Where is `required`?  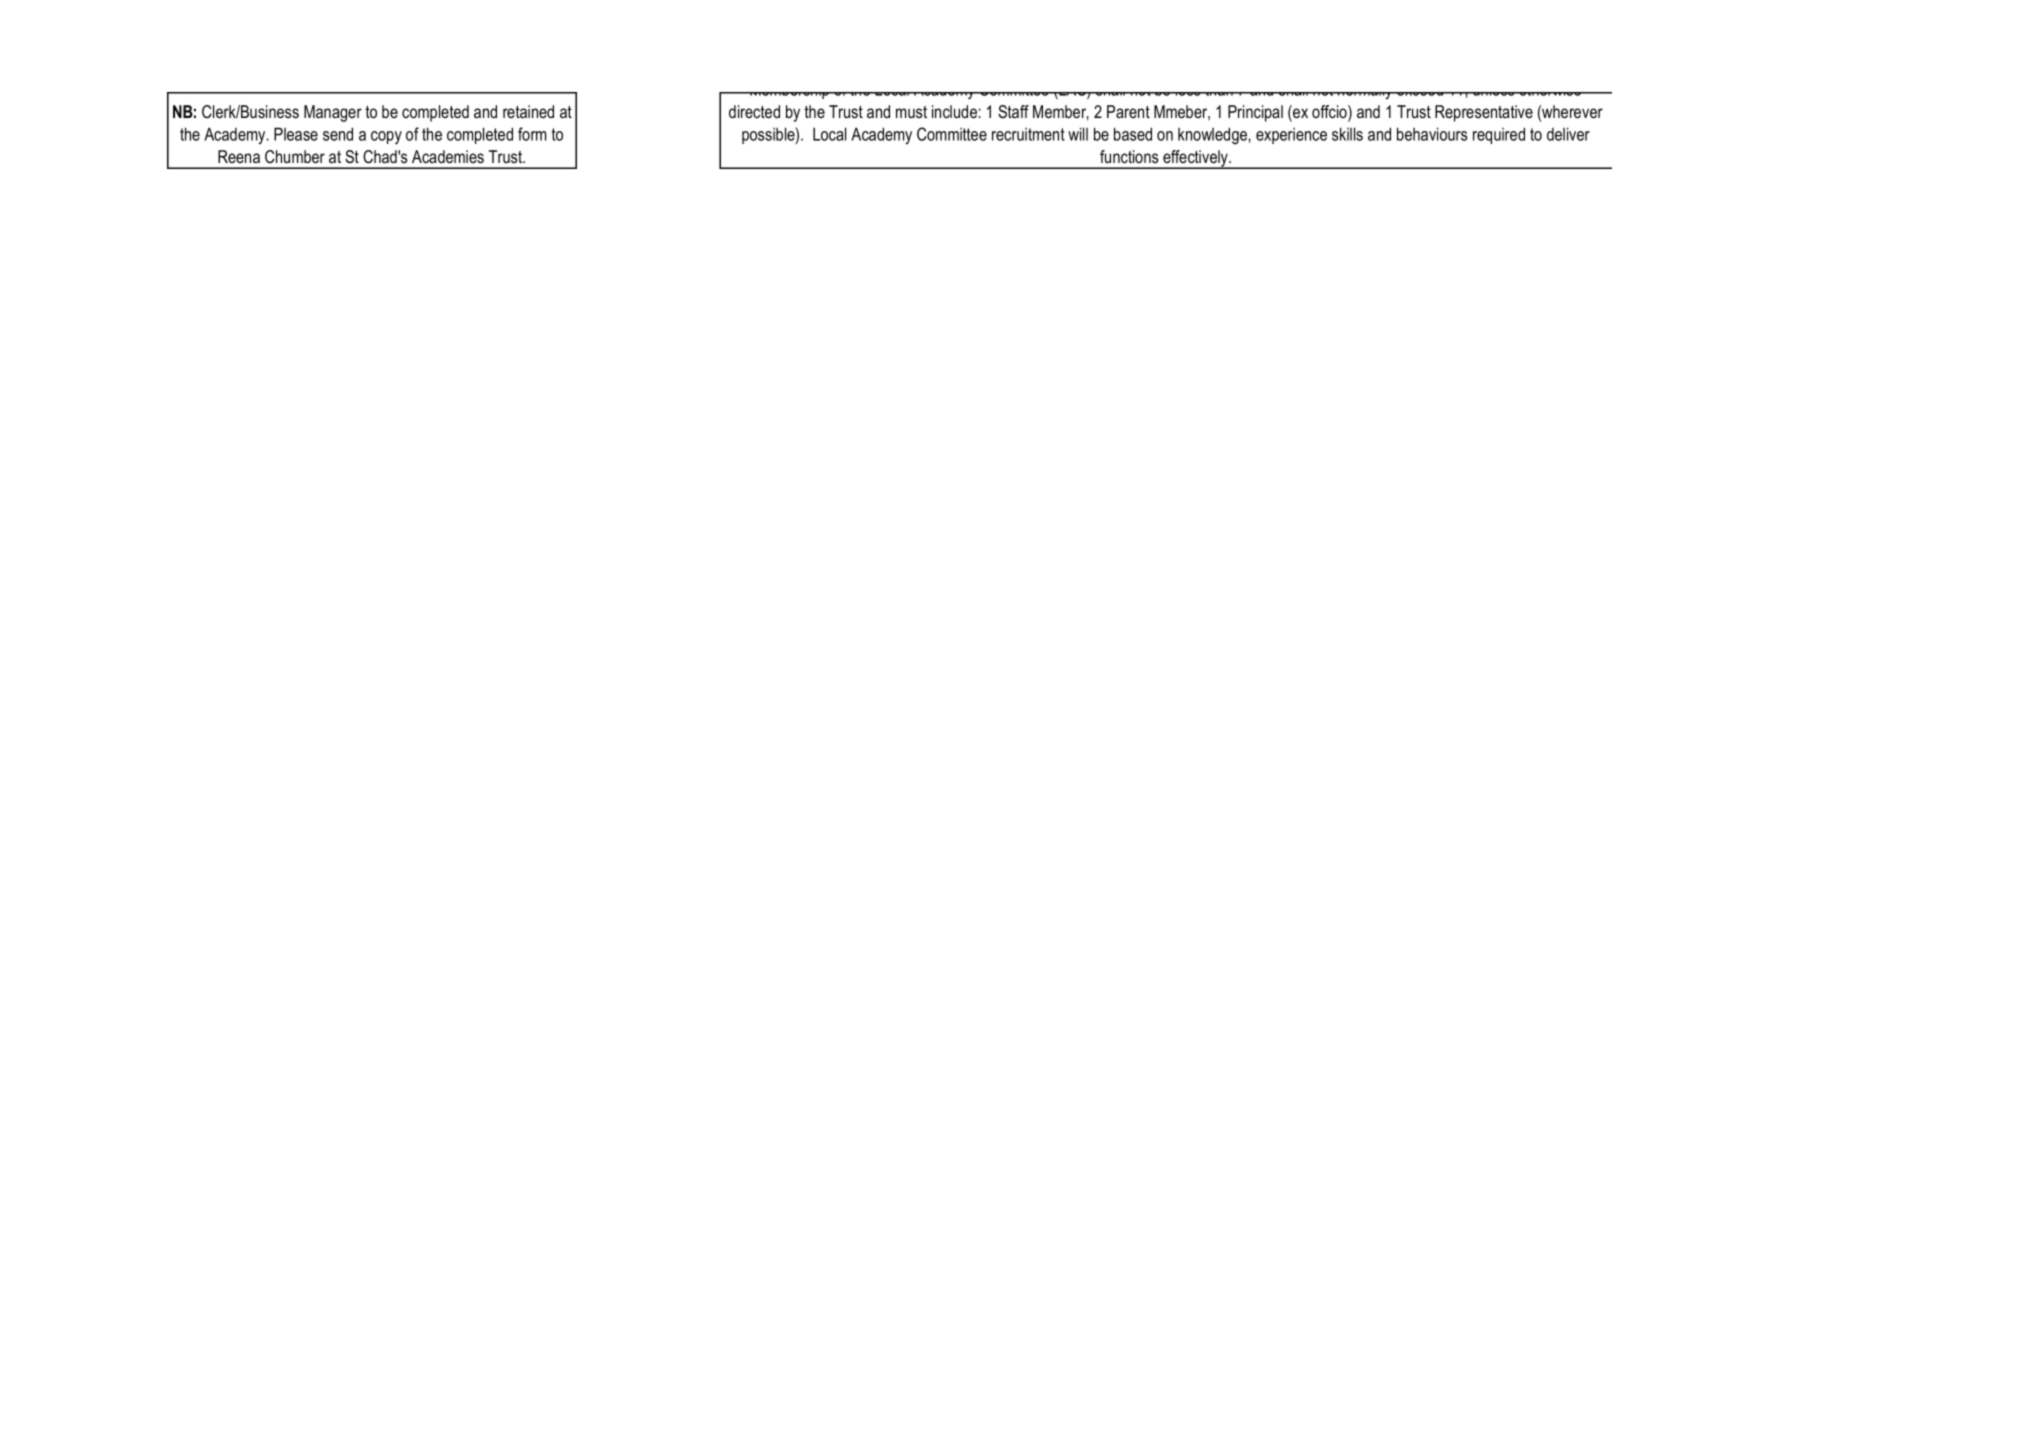
required is located at coordinates (1499, 135).
